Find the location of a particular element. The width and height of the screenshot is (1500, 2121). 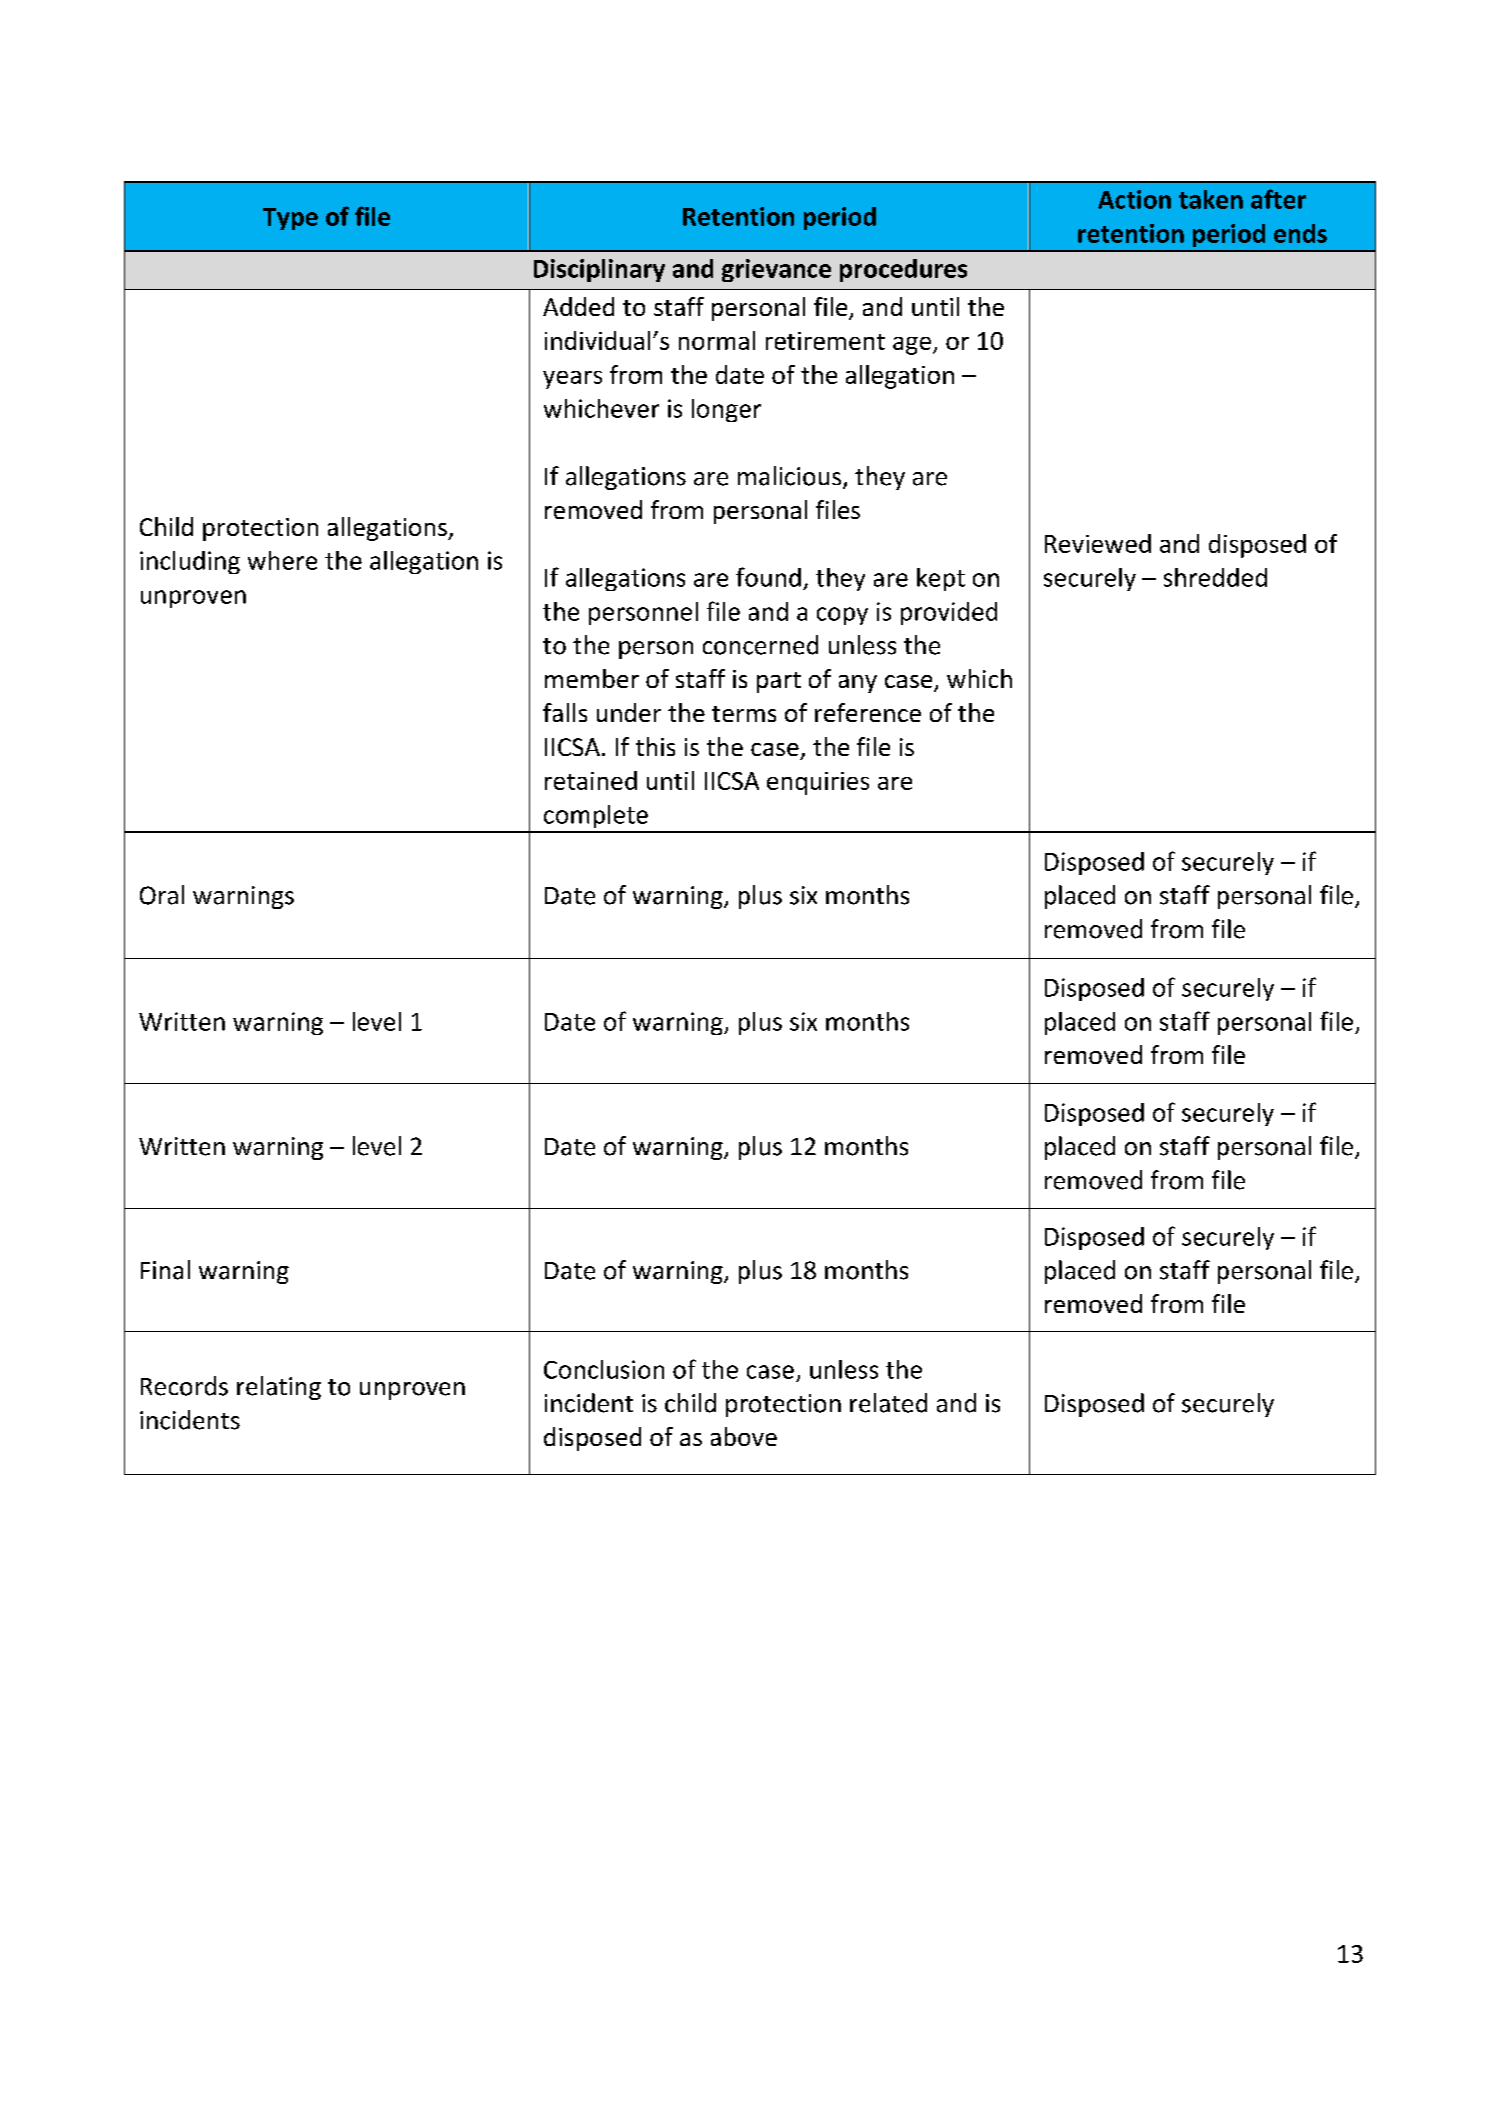

relating is located at coordinates (279, 1388).
